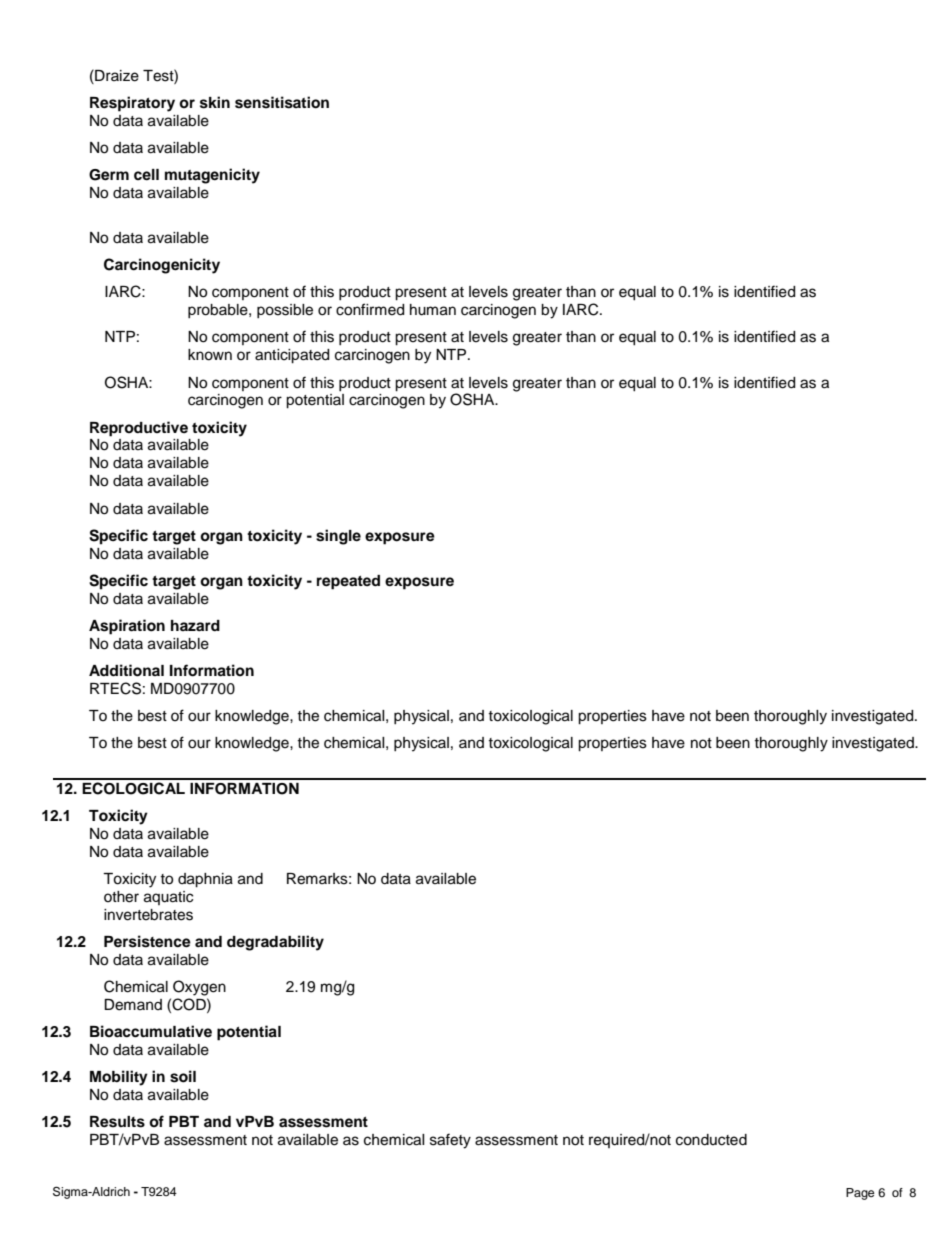 The height and width of the document is (1233, 952). Describe the element at coordinates (117, 1122) in the document. I see `Results` at that location.
